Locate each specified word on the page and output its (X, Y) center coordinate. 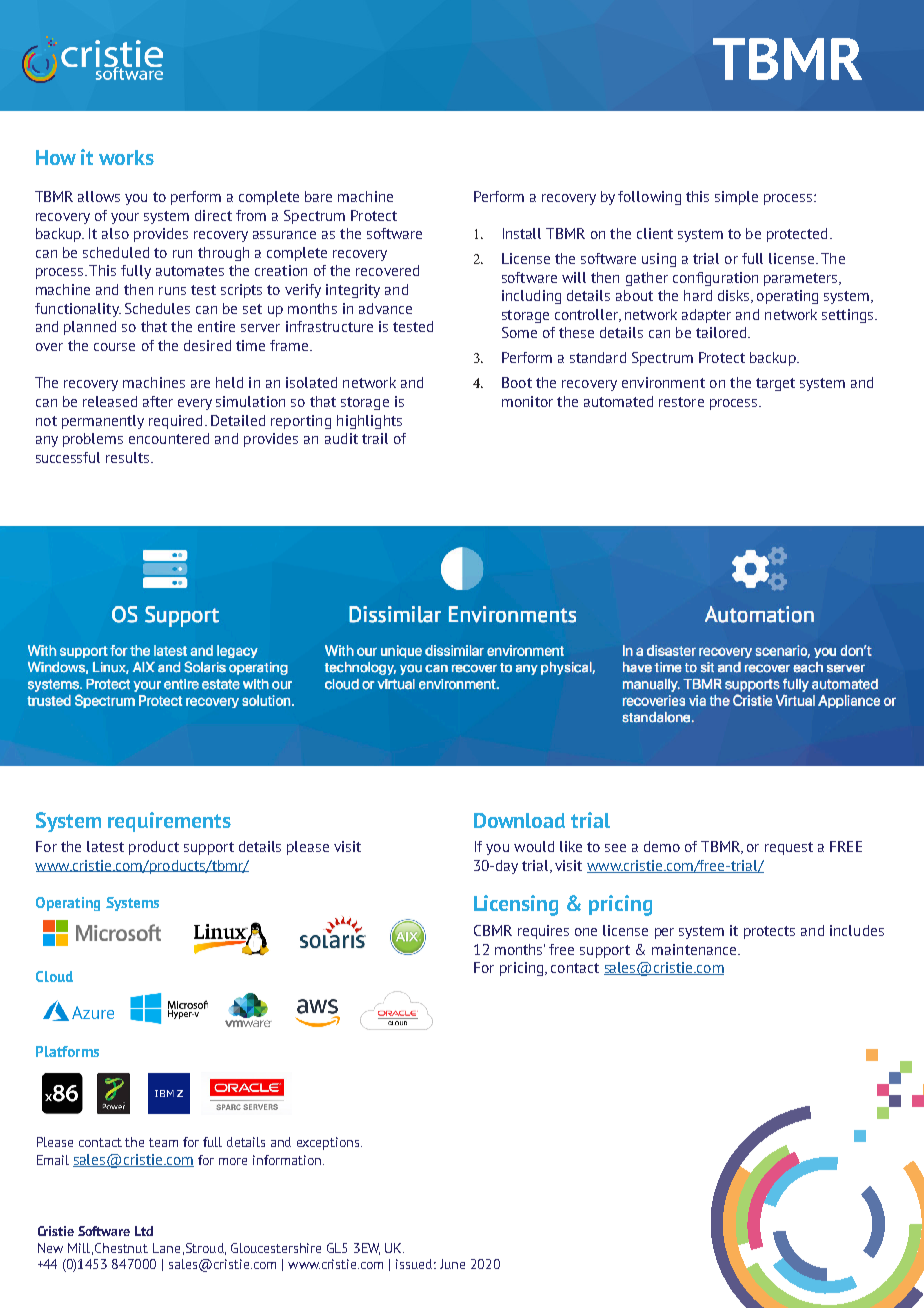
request (789, 848)
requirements (169, 822)
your (125, 218)
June (452, 1264)
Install (522, 233)
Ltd (144, 1231)
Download (519, 820)
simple (736, 198)
